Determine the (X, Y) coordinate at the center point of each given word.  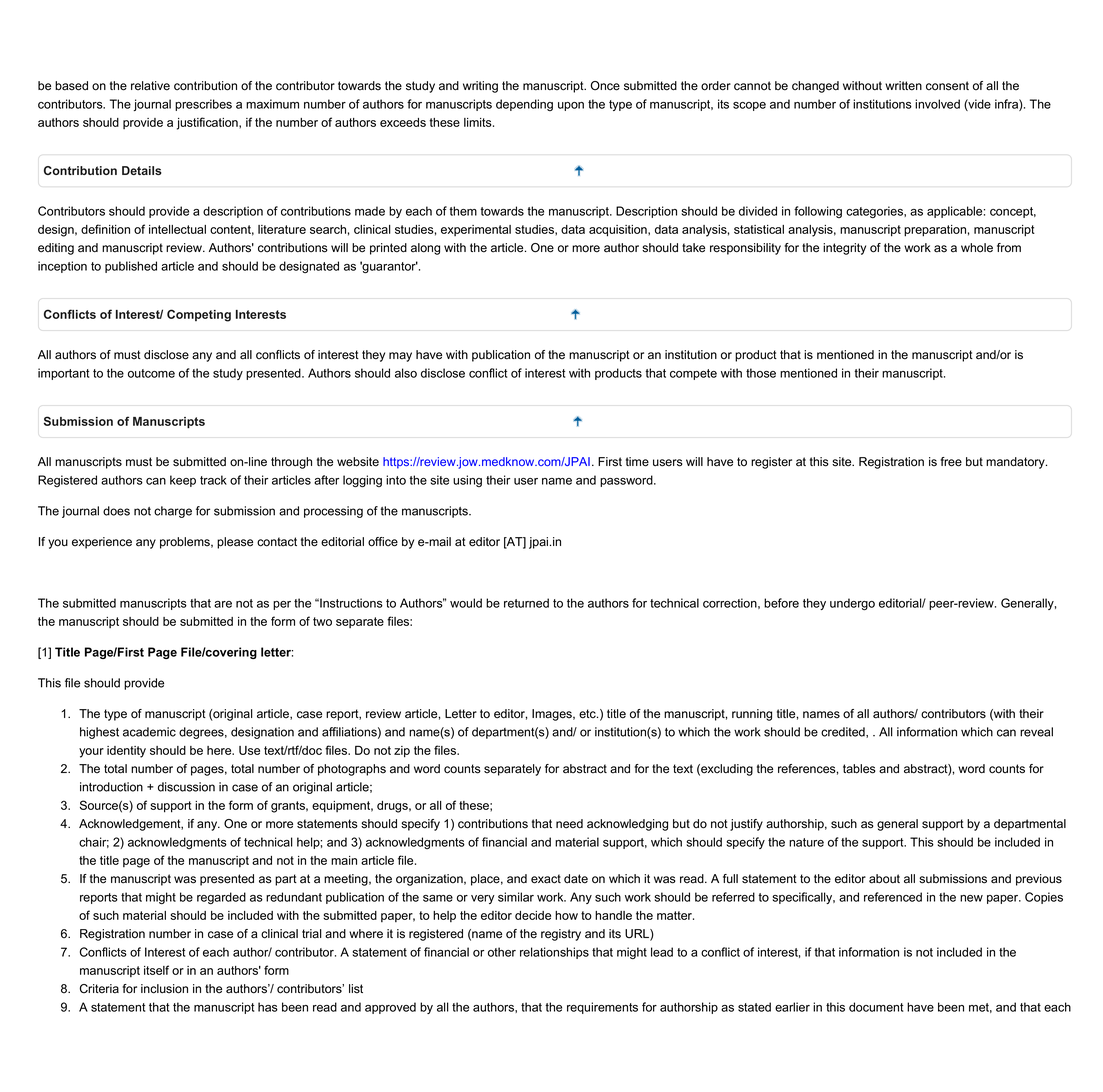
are (223, 604)
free (951, 462)
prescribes (203, 105)
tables (859, 769)
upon (571, 106)
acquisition (619, 231)
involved (937, 104)
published (131, 267)
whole (977, 248)
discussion (186, 787)
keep (183, 481)
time (637, 462)
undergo (852, 604)
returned (526, 603)
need (569, 824)
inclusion (164, 989)
